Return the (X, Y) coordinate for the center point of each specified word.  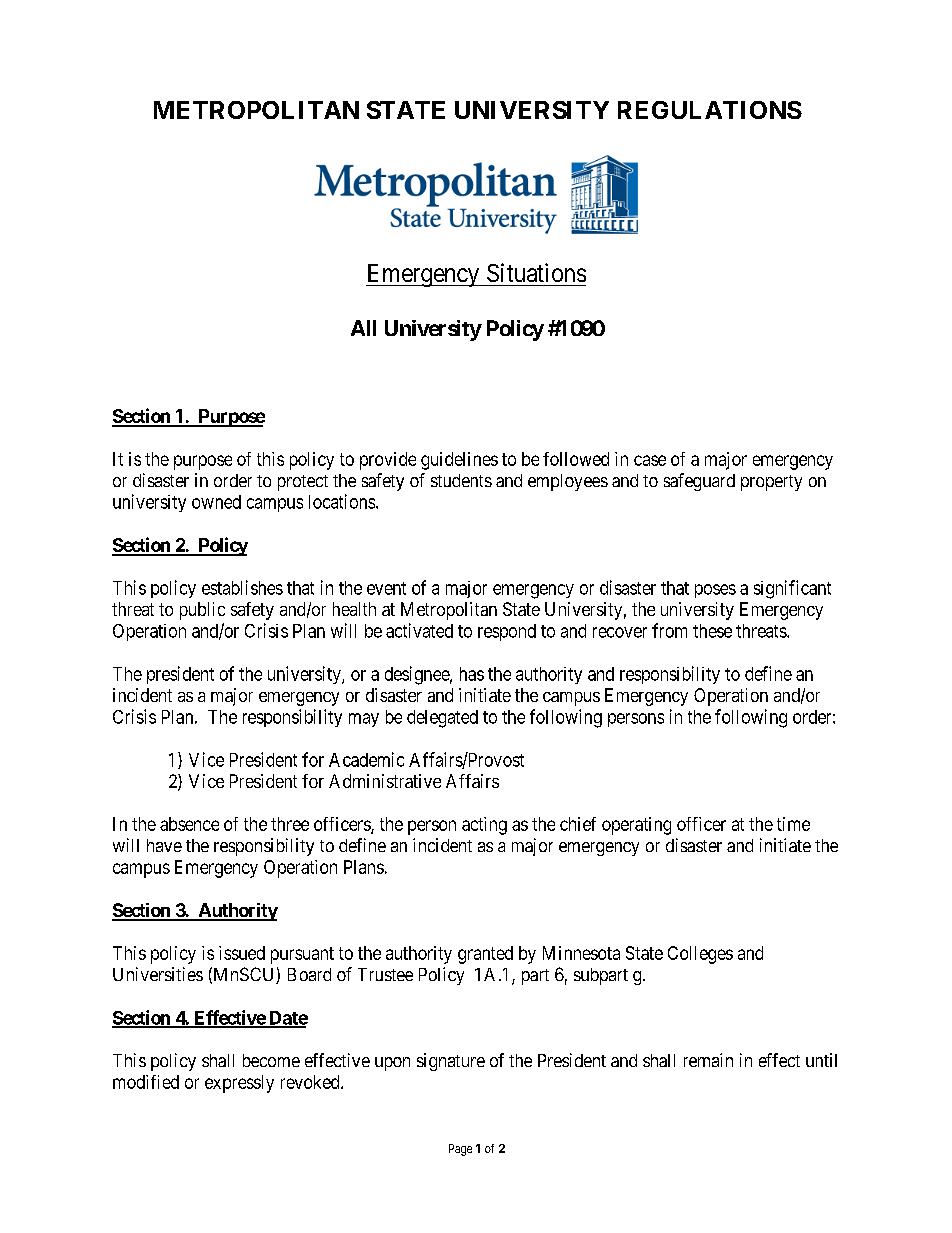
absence (189, 824)
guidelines (459, 461)
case (650, 460)
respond (507, 632)
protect (303, 483)
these (712, 631)
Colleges (700, 955)
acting (484, 826)
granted (485, 955)
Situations (536, 272)
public (202, 611)
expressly (239, 1084)
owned (216, 502)
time (793, 824)
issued (242, 953)
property (771, 483)
